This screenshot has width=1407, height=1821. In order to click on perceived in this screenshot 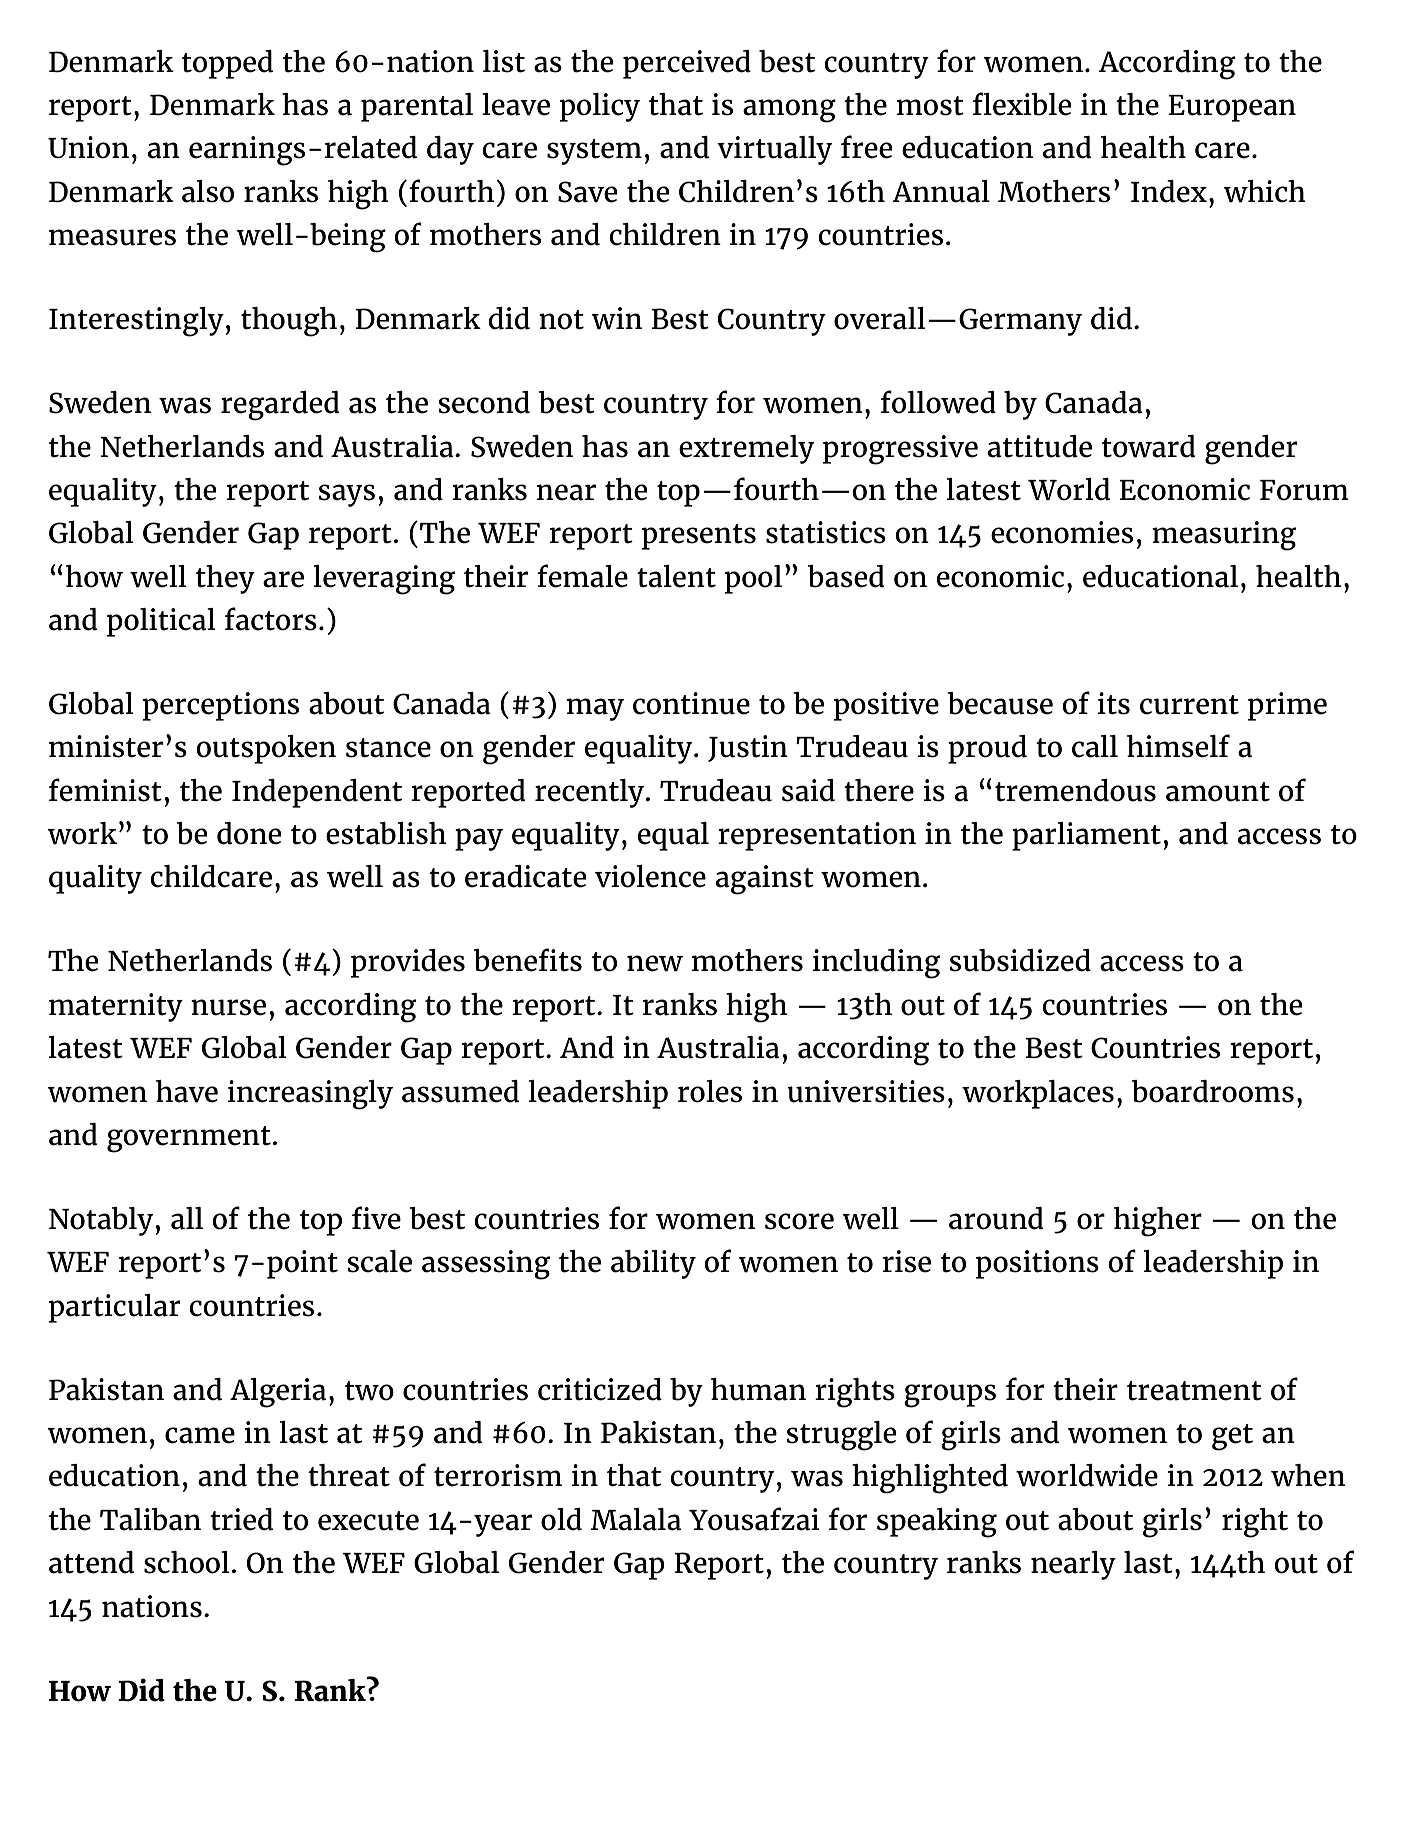, I will do `click(687, 64)`.
